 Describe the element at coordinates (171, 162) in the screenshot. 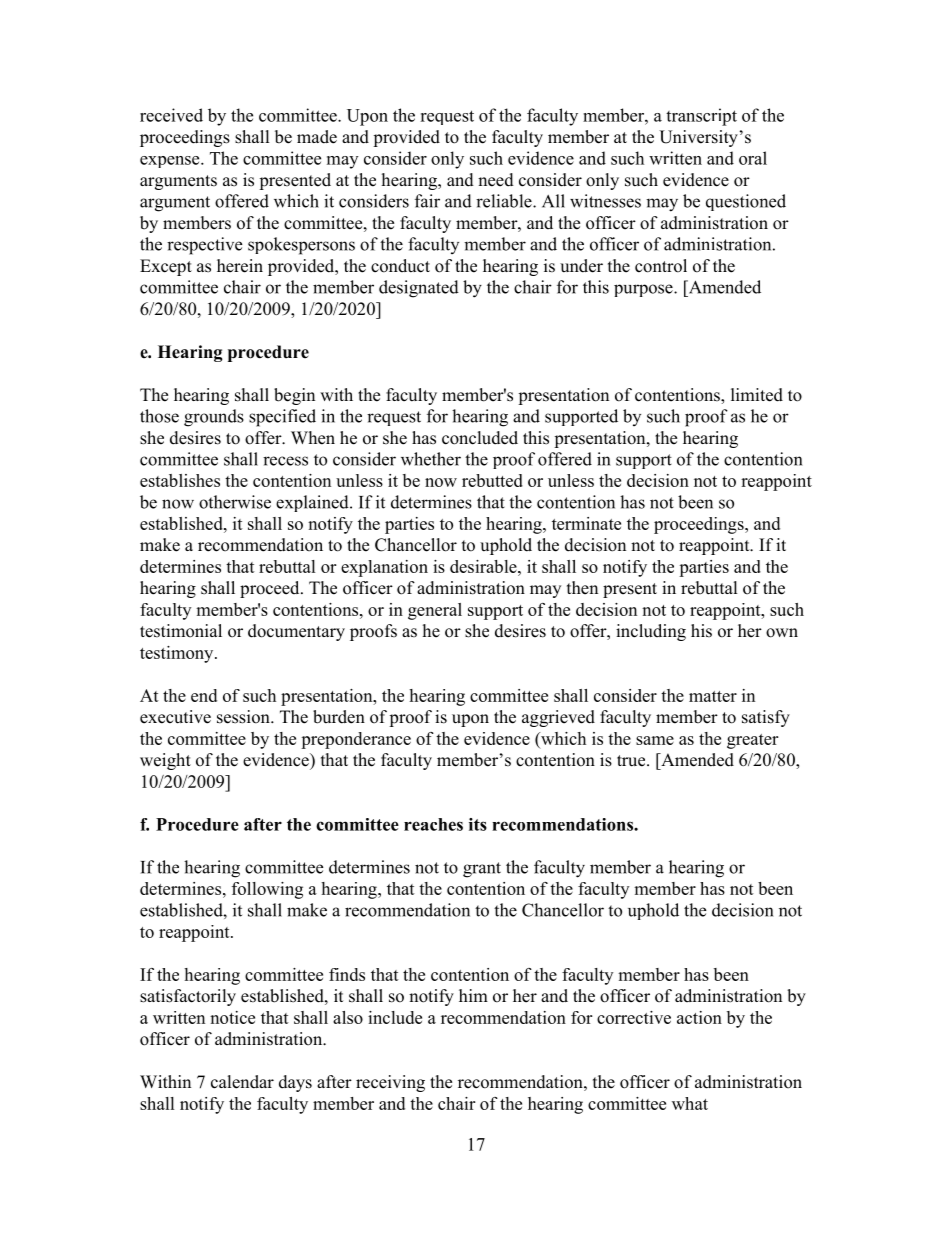

I see `expense` at that location.
